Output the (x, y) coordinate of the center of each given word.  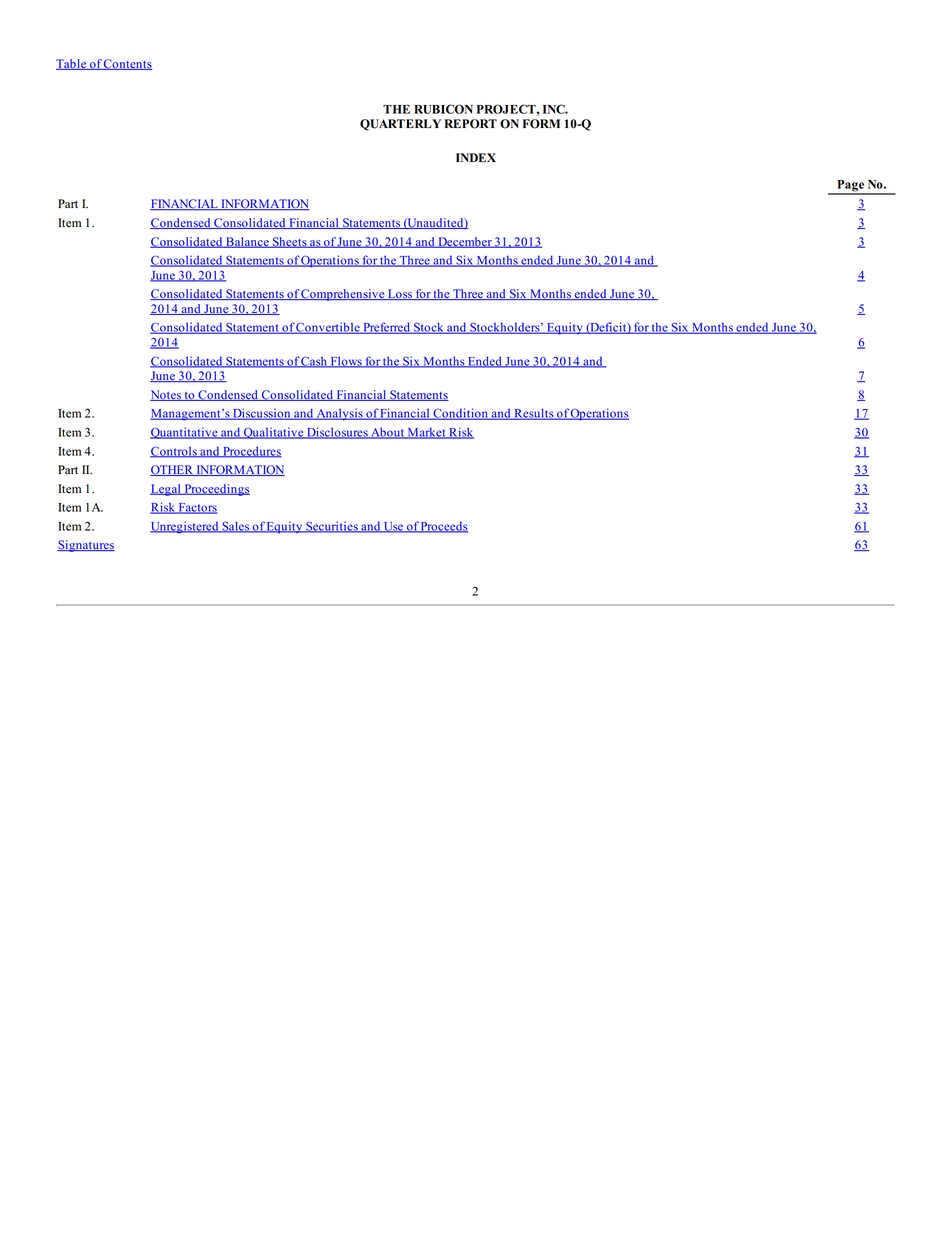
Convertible (328, 328)
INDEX (476, 157)
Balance (247, 242)
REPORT (470, 124)
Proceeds (443, 527)
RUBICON (443, 109)
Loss (400, 294)
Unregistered (185, 527)
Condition (460, 414)
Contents (127, 64)
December (465, 242)
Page (850, 187)
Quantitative (185, 433)
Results (534, 414)
